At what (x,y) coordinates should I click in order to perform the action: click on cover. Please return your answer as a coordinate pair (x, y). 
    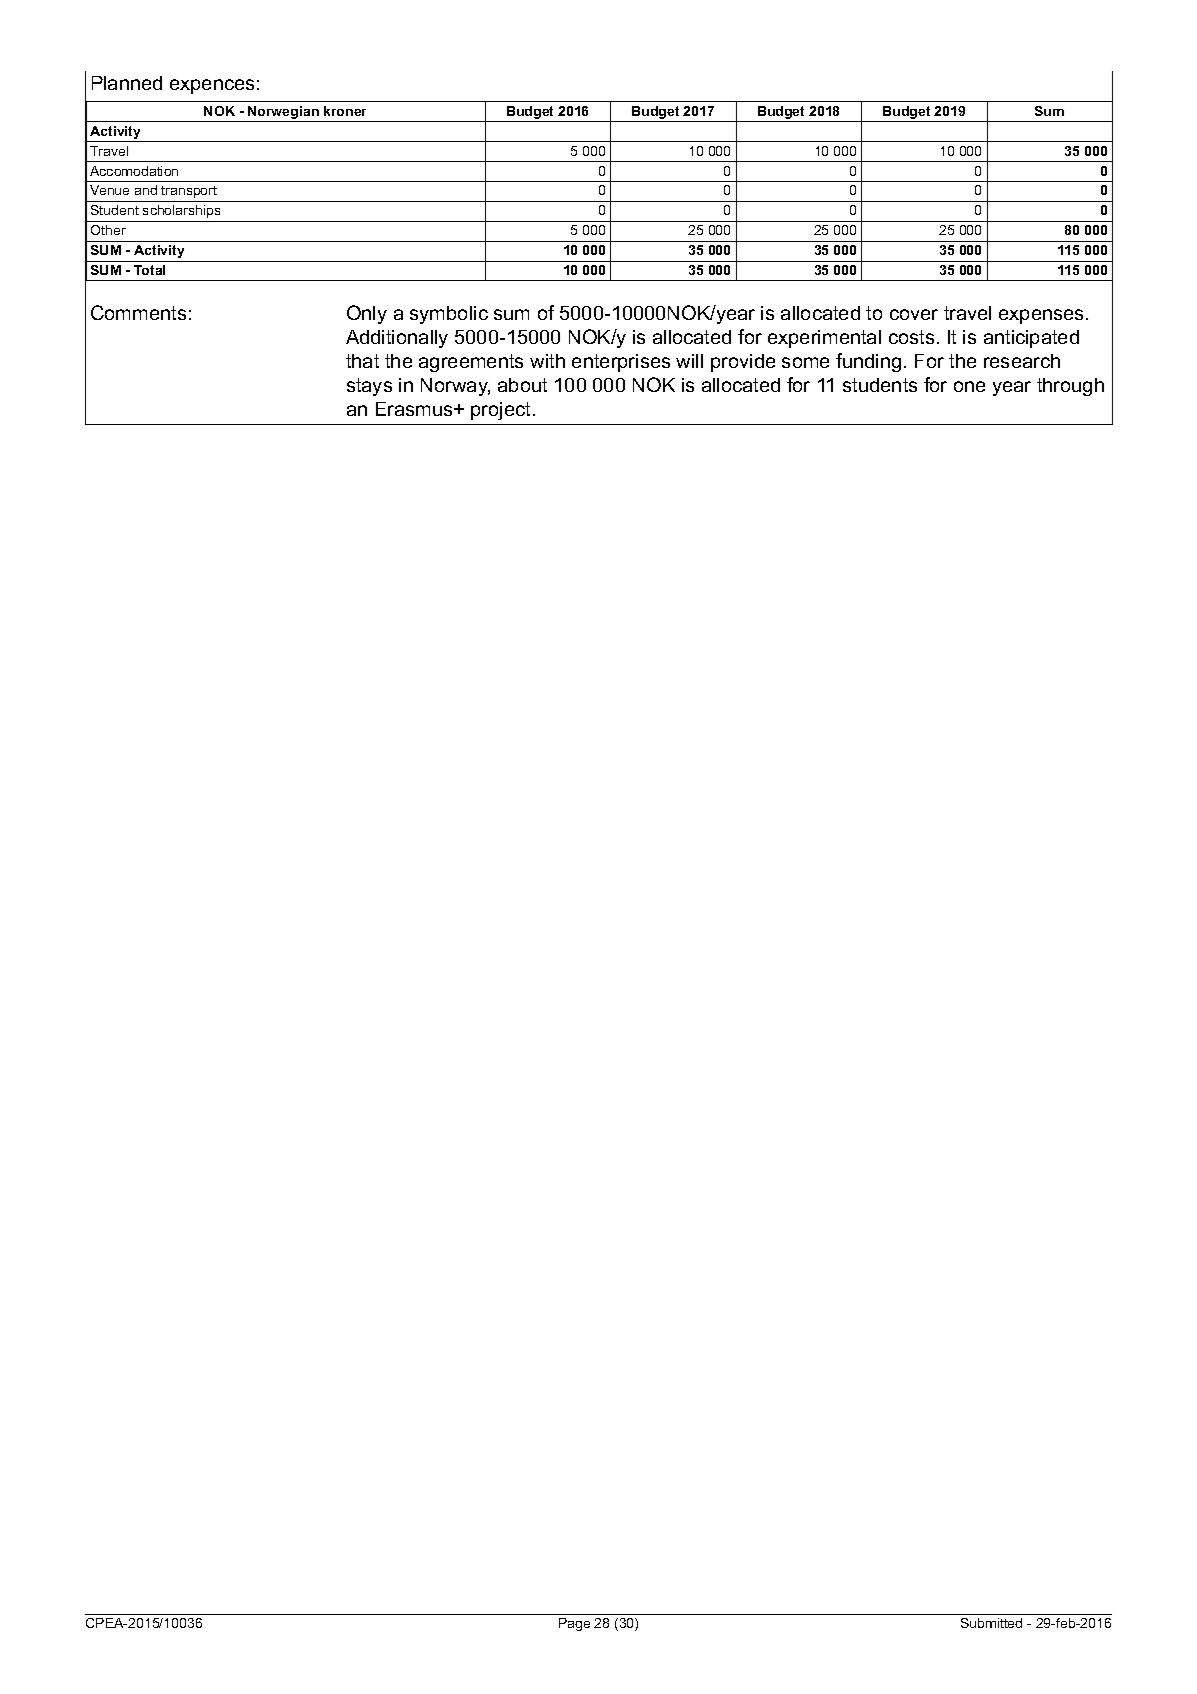
    Looking at the image, I should click on (914, 314).
